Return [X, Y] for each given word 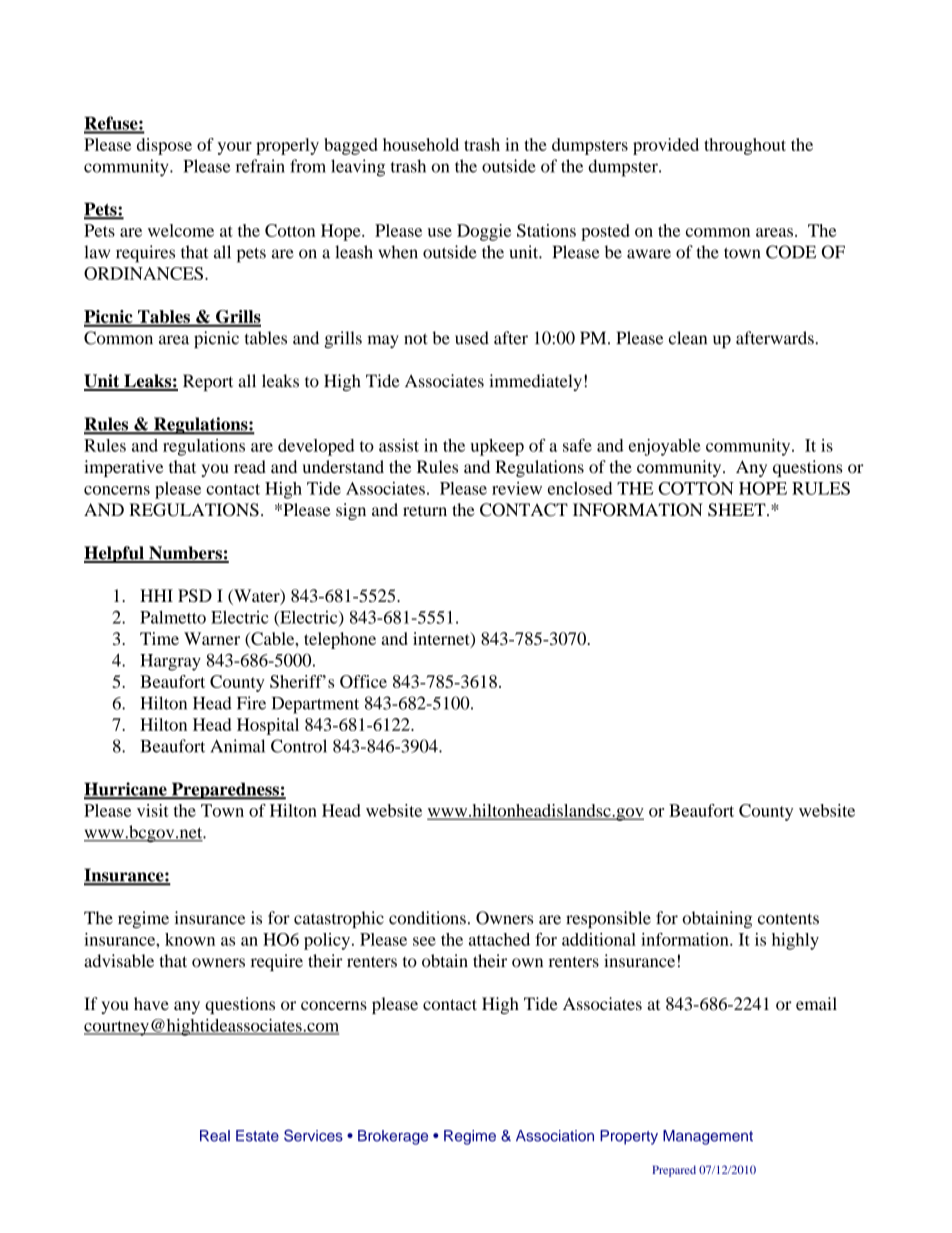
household [421, 144]
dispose [164, 146]
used [472, 338]
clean [688, 338]
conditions [427, 918]
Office [363, 681]
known [190, 939]
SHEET [738, 510]
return [425, 510]
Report [208, 382]
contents [788, 919]
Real [215, 1136]
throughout [745, 146]
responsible [608, 919]
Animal [238, 746]
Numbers [185, 554]
